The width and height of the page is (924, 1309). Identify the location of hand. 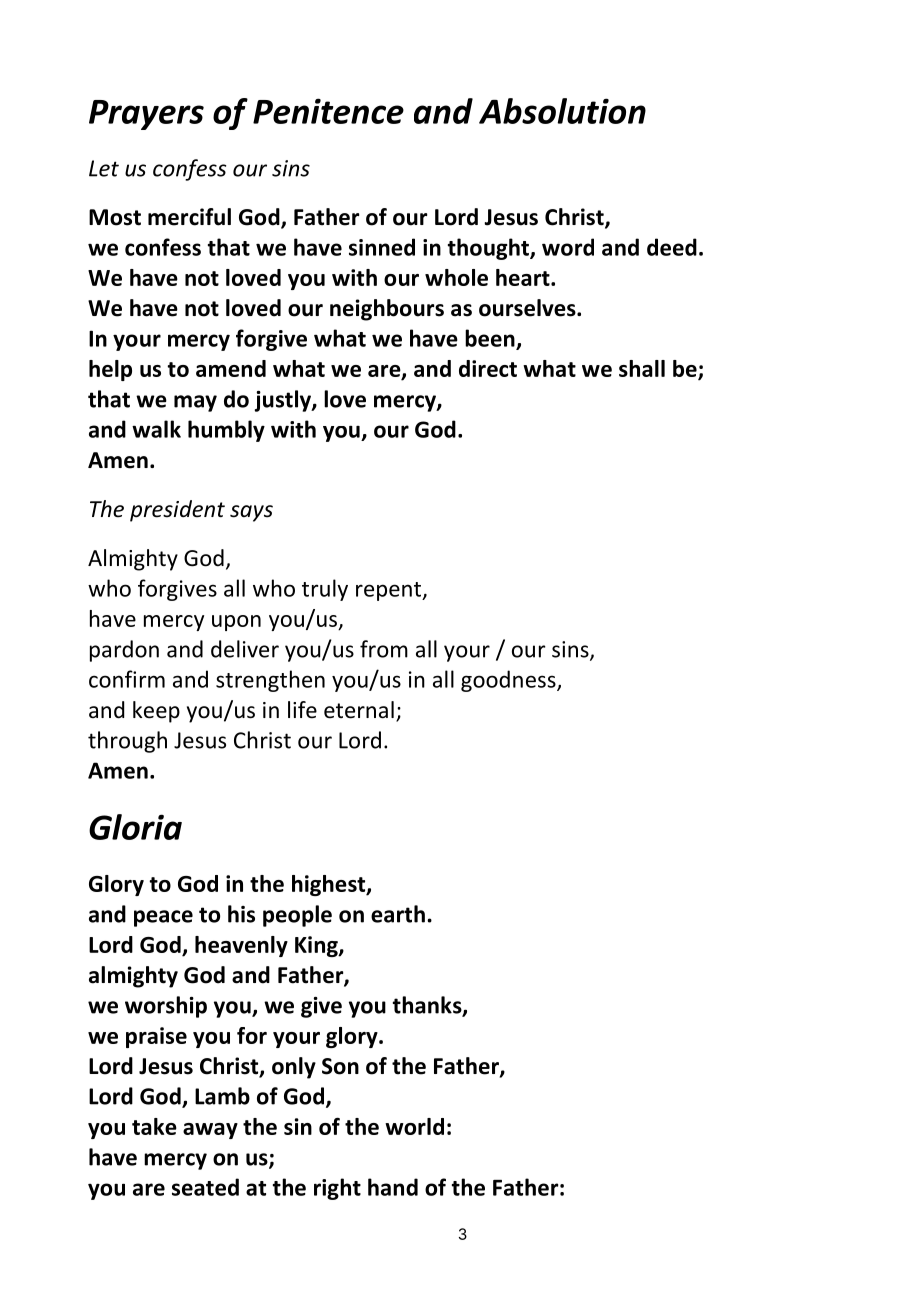
(393, 1187).
